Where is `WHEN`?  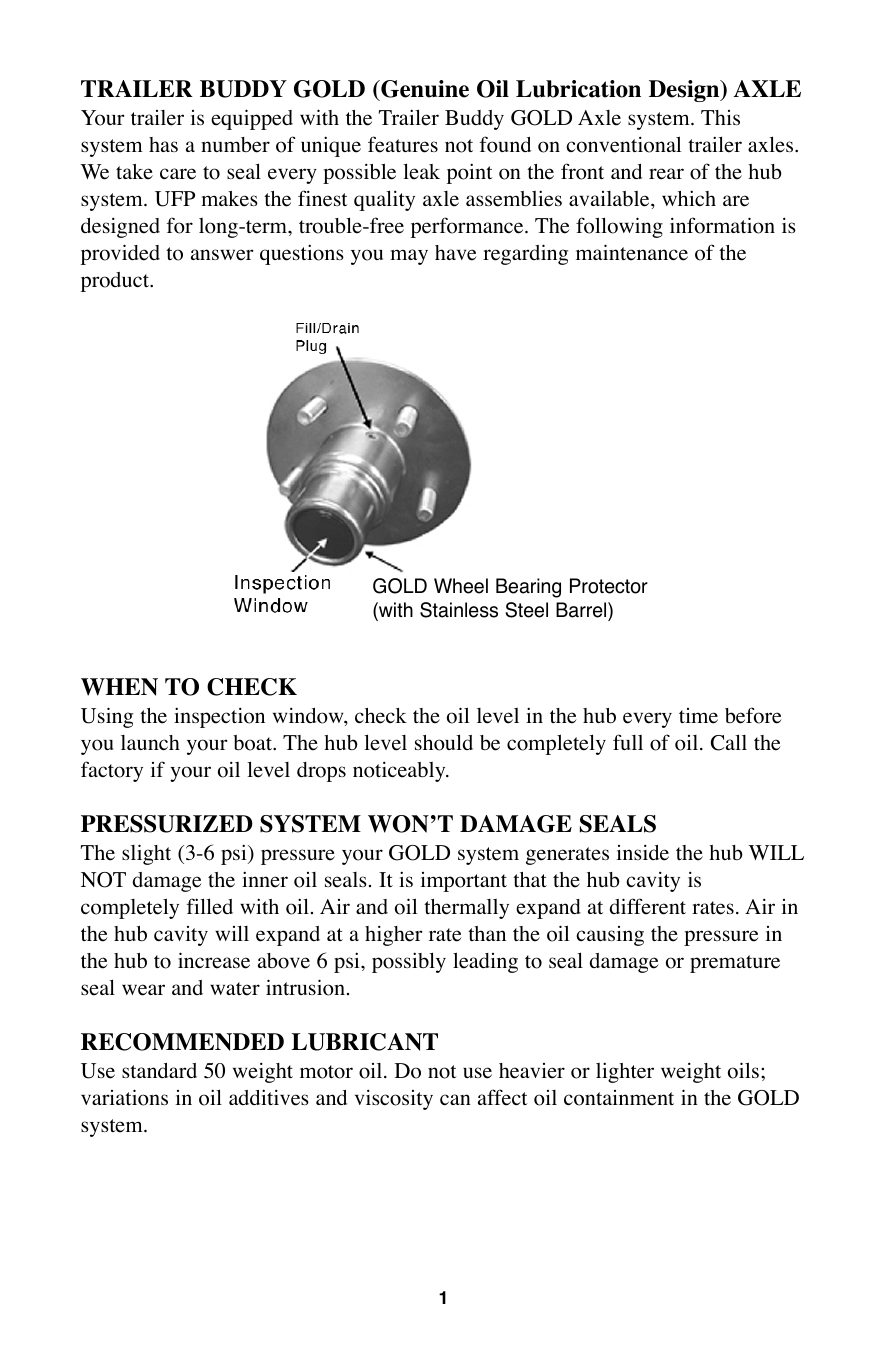
WHEN is located at coordinates (119, 687).
